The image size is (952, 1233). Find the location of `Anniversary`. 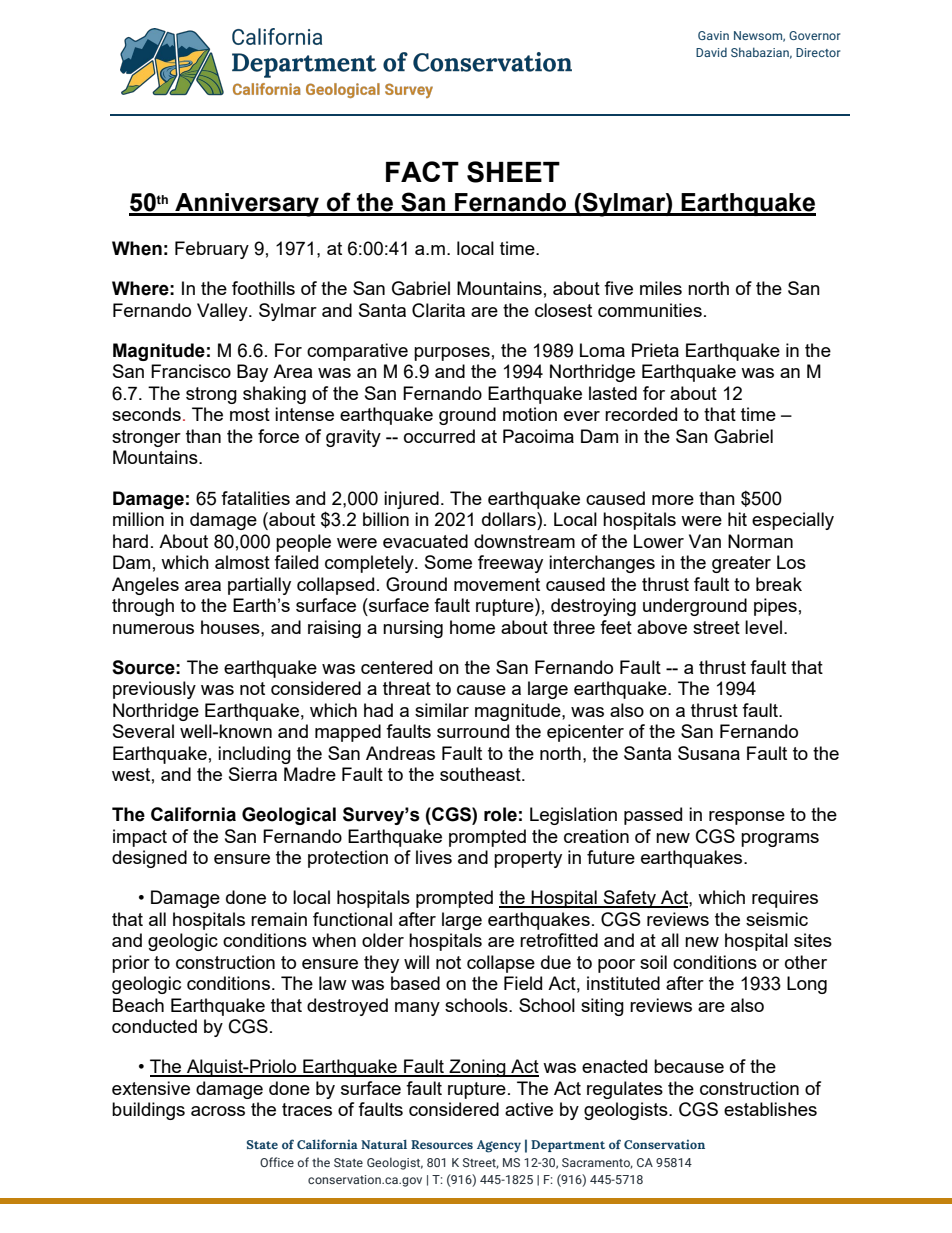

Anniversary is located at coordinates (247, 205).
